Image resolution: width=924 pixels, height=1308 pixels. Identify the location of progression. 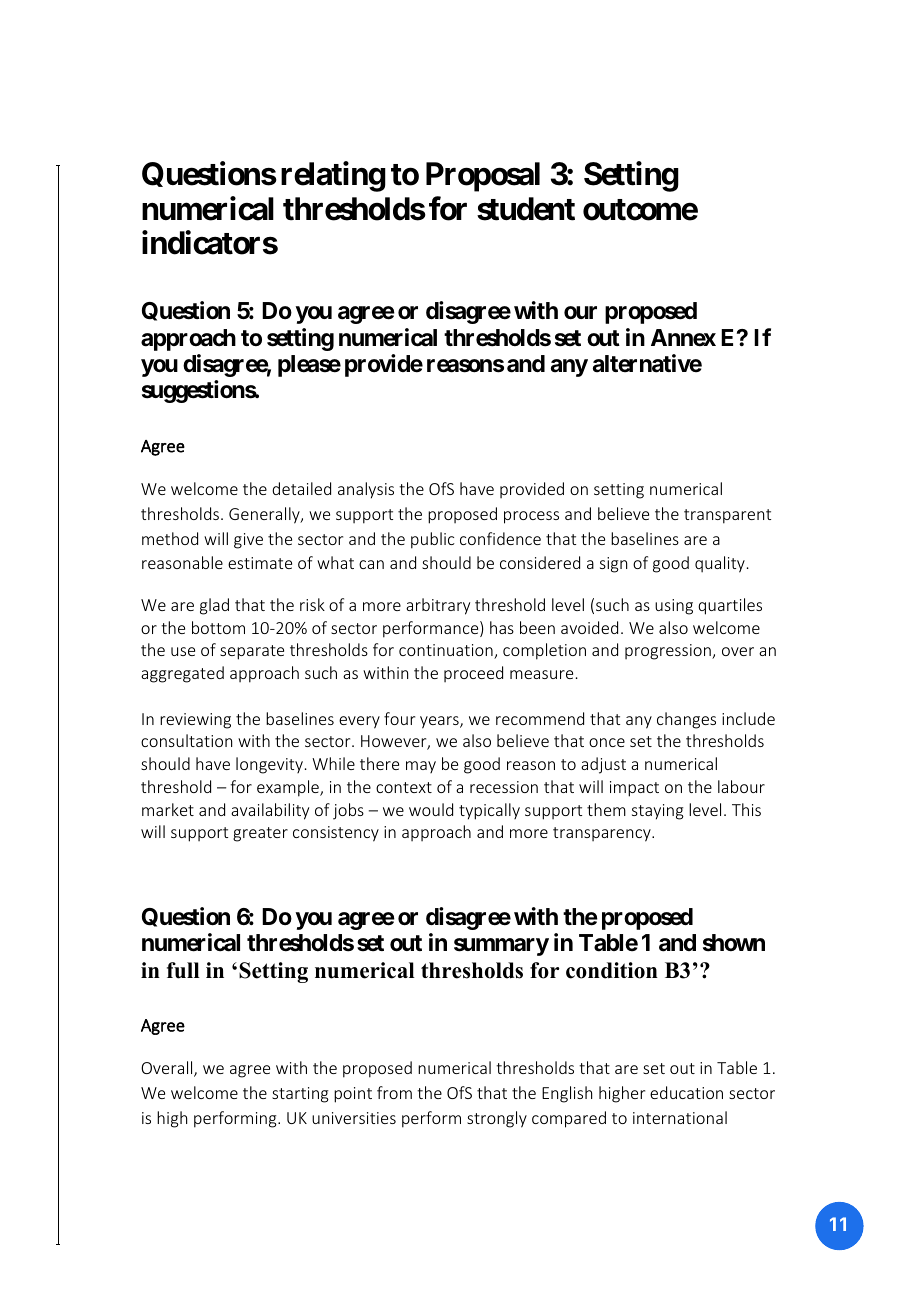
(669, 652).
